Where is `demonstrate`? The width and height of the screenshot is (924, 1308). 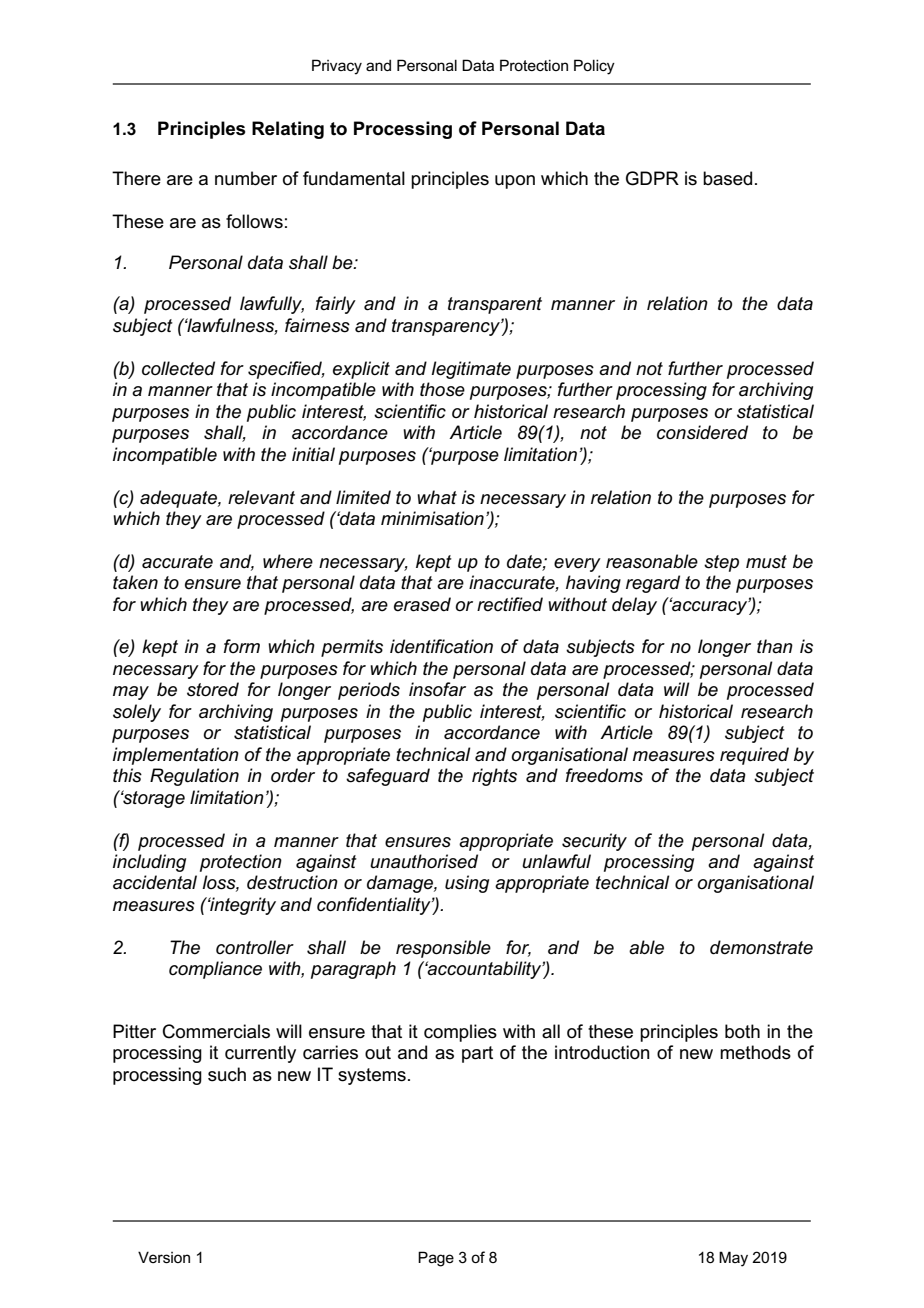
demonstrate is located at coordinates (761, 947).
